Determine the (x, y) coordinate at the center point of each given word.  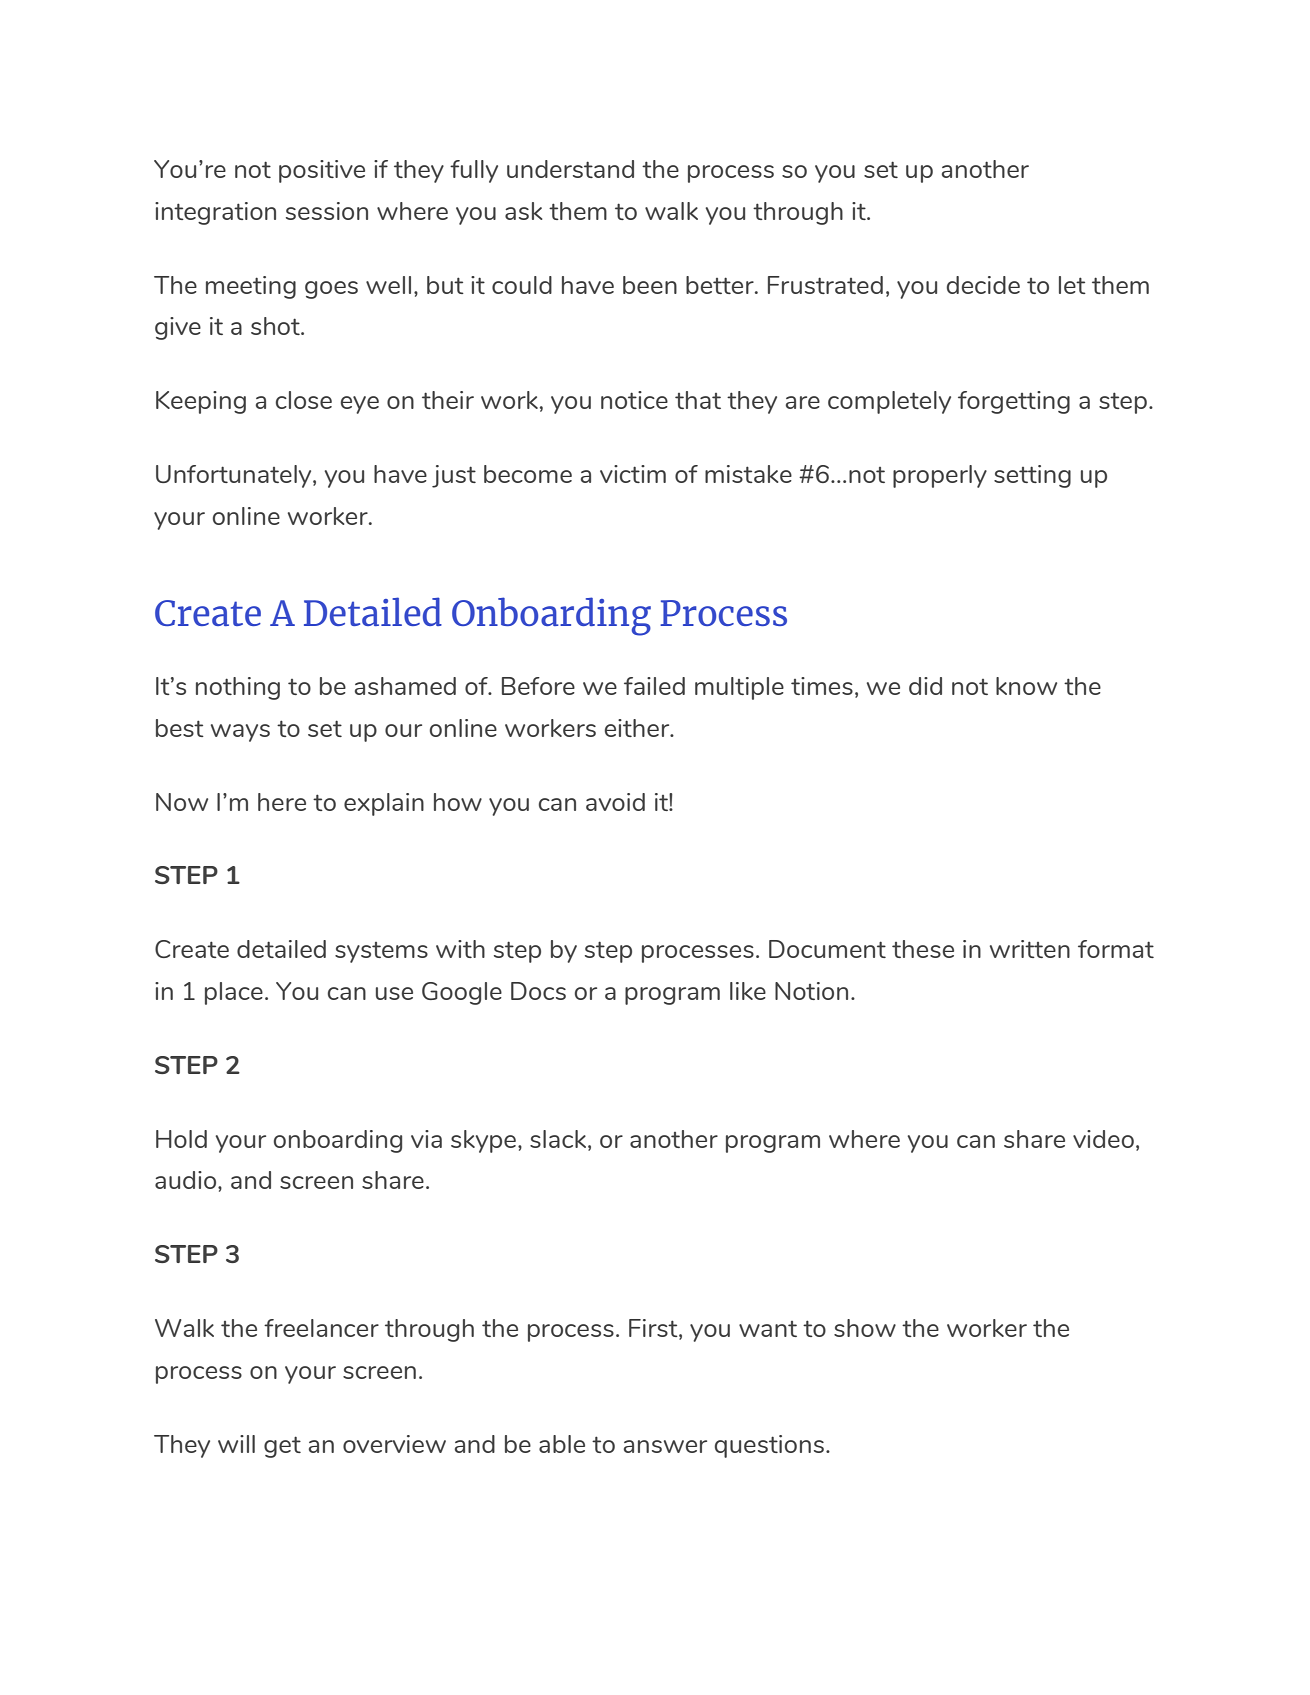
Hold (181, 1139)
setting (1032, 476)
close (304, 400)
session (327, 211)
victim (633, 474)
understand (570, 169)
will (236, 1444)
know (1026, 686)
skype (483, 1141)
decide (983, 285)
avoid (615, 802)
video (1103, 1139)
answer (665, 1446)
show (865, 1328)
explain (384, 804)
